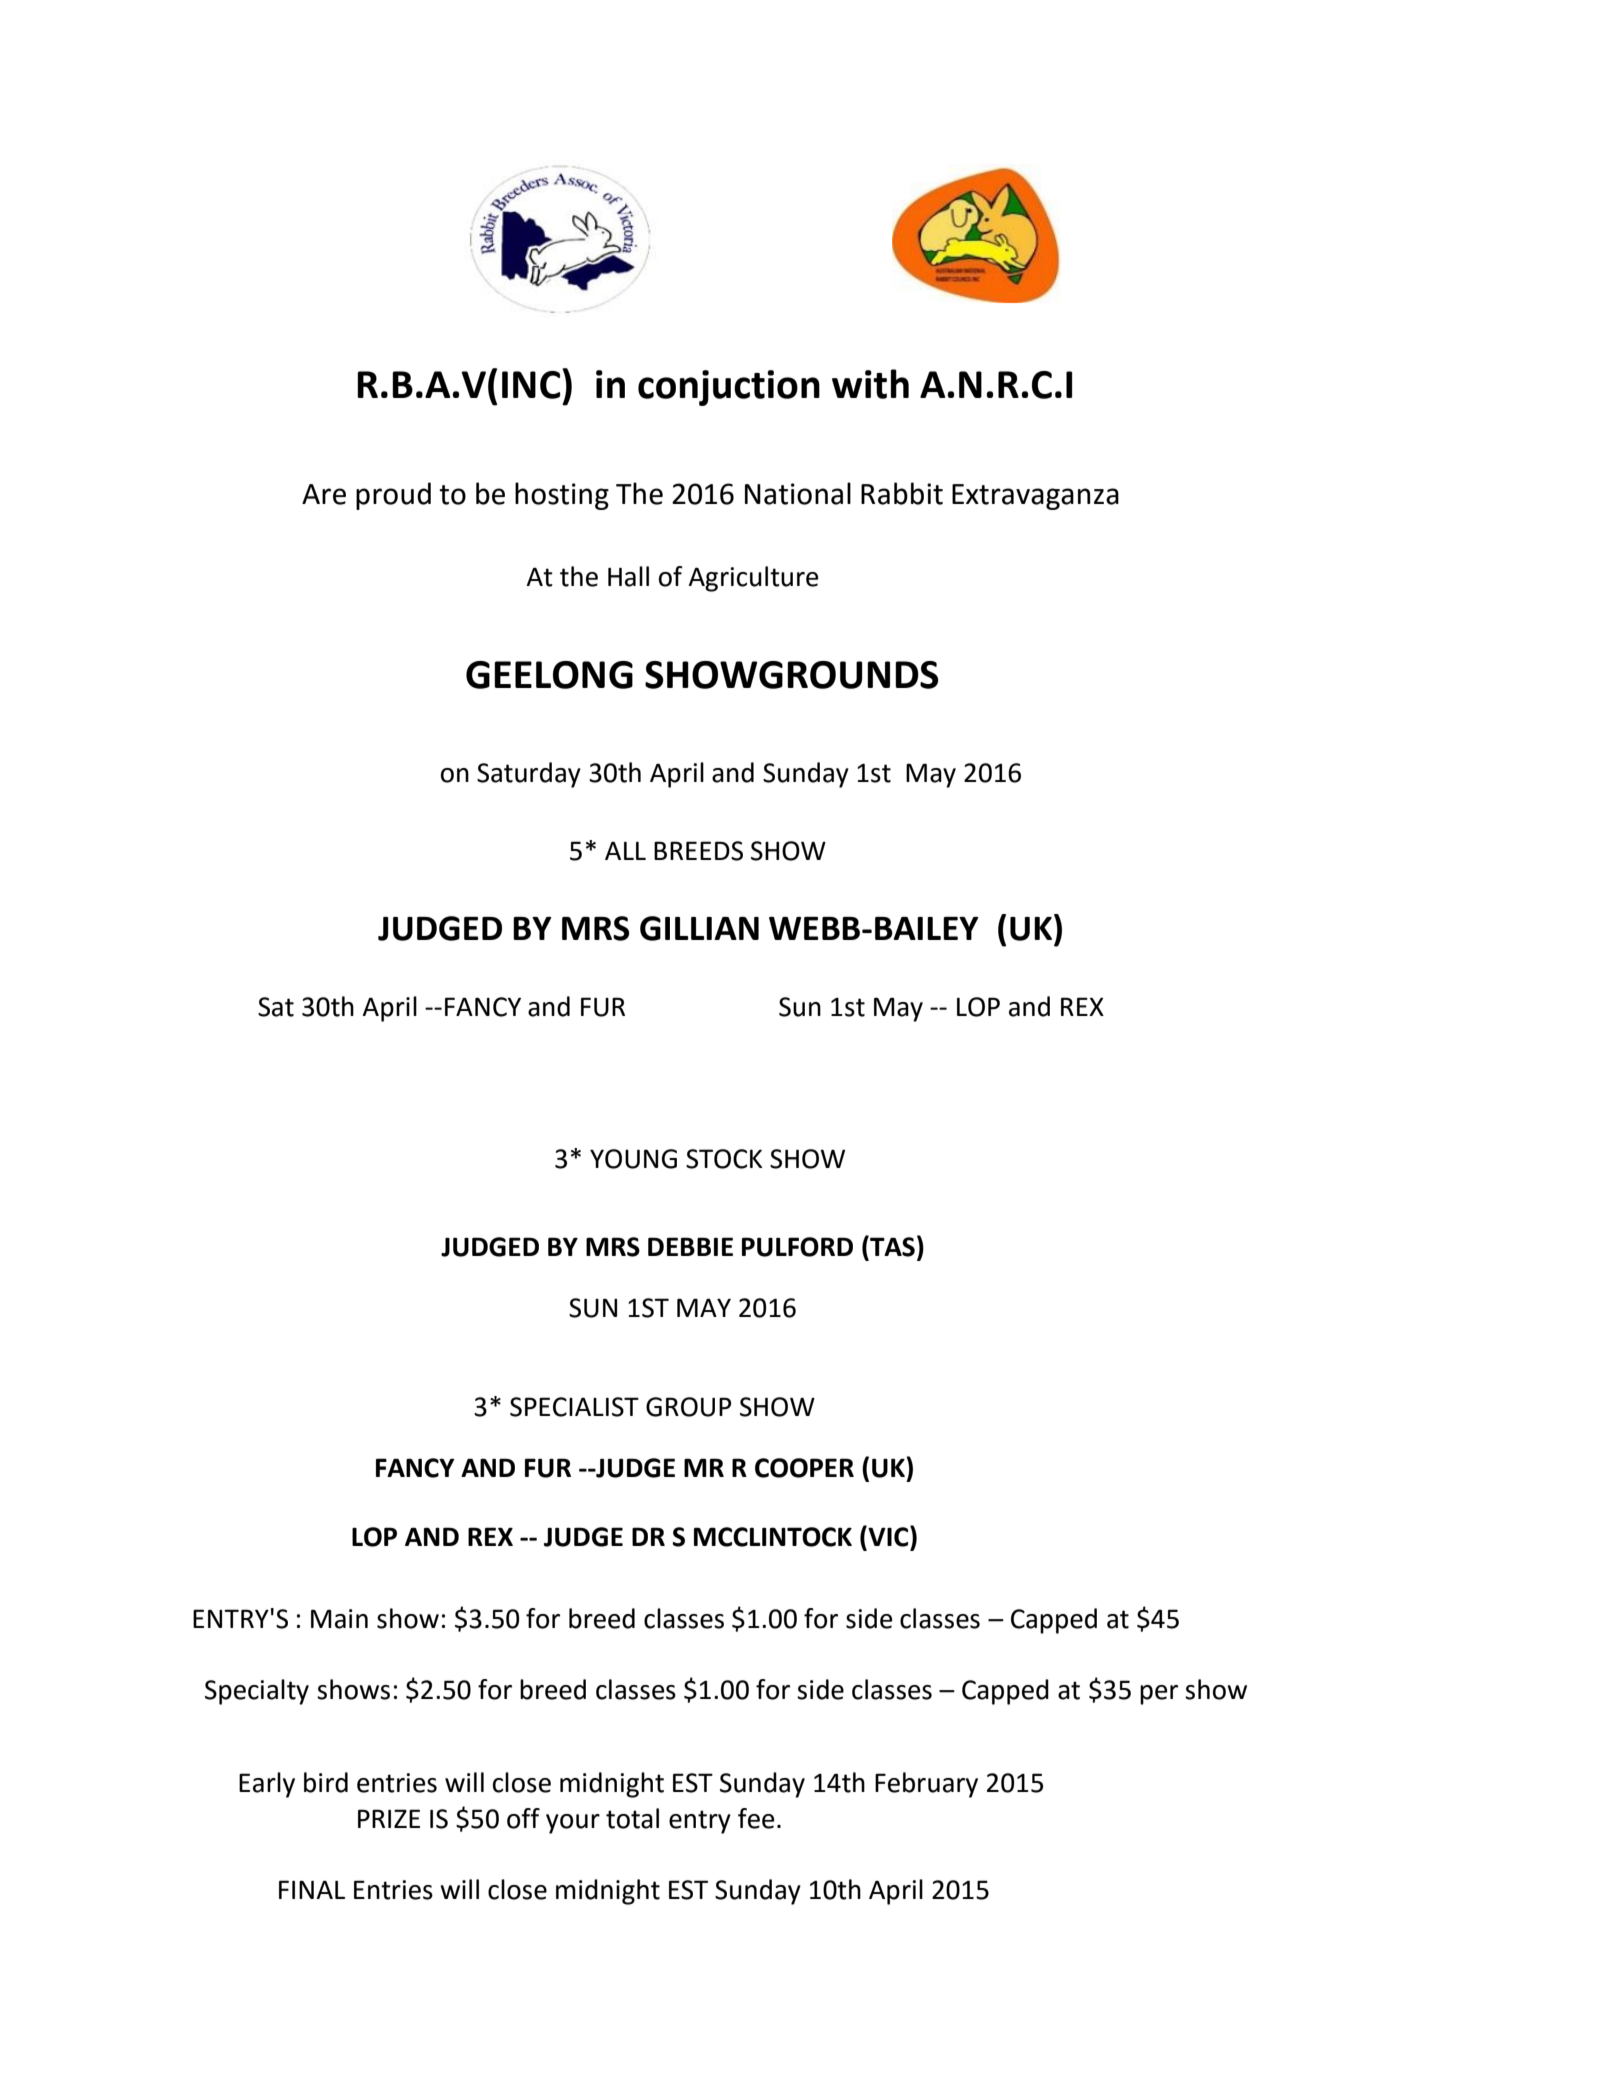 Image resolution: width=1619 pixels, height=2095 pixels. Describe the element at coordinates (891, 1246) in the document. I see `TAS` at that location.
